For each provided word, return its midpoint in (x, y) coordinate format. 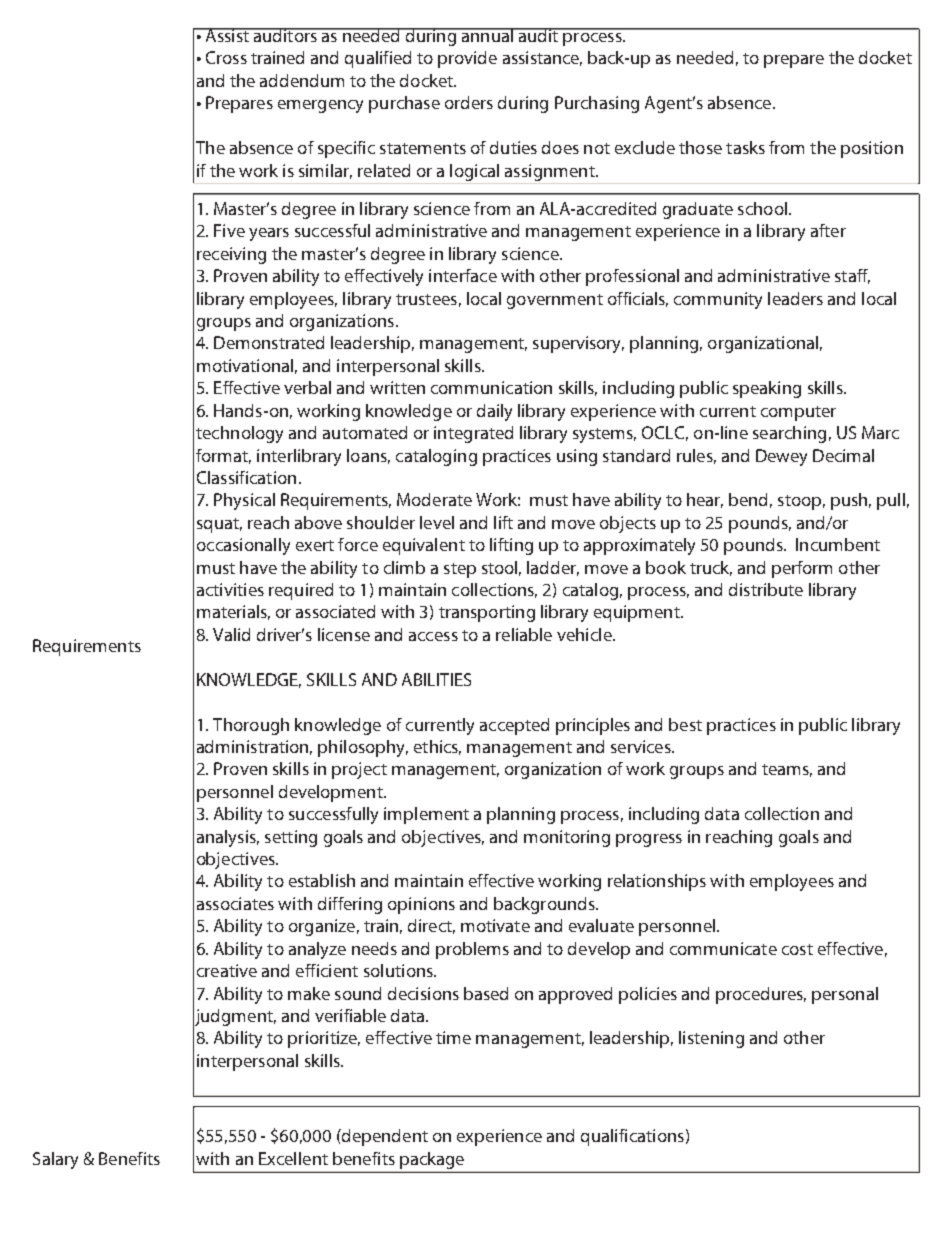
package (432, 1160)
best (685, 724)
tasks (745, 147)
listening (711, 1039)
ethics (437, 747)
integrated (473, 434)
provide (467, 59)
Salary (55, 1160)
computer (798, 413)
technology (239, 434)
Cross (226, 57)
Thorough (251, 726)
